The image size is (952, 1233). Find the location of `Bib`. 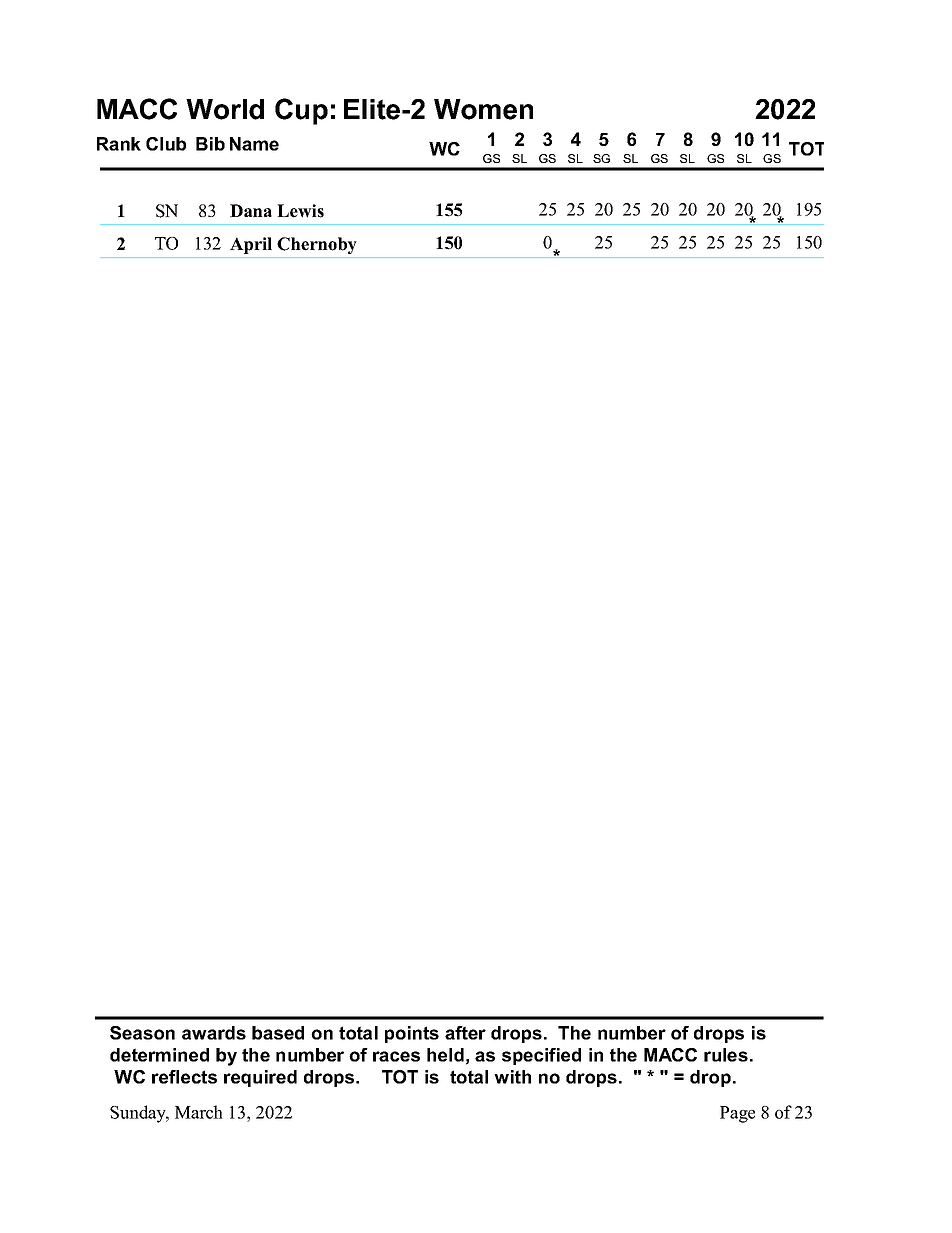

Bib is located at coordinates (210, 144).
